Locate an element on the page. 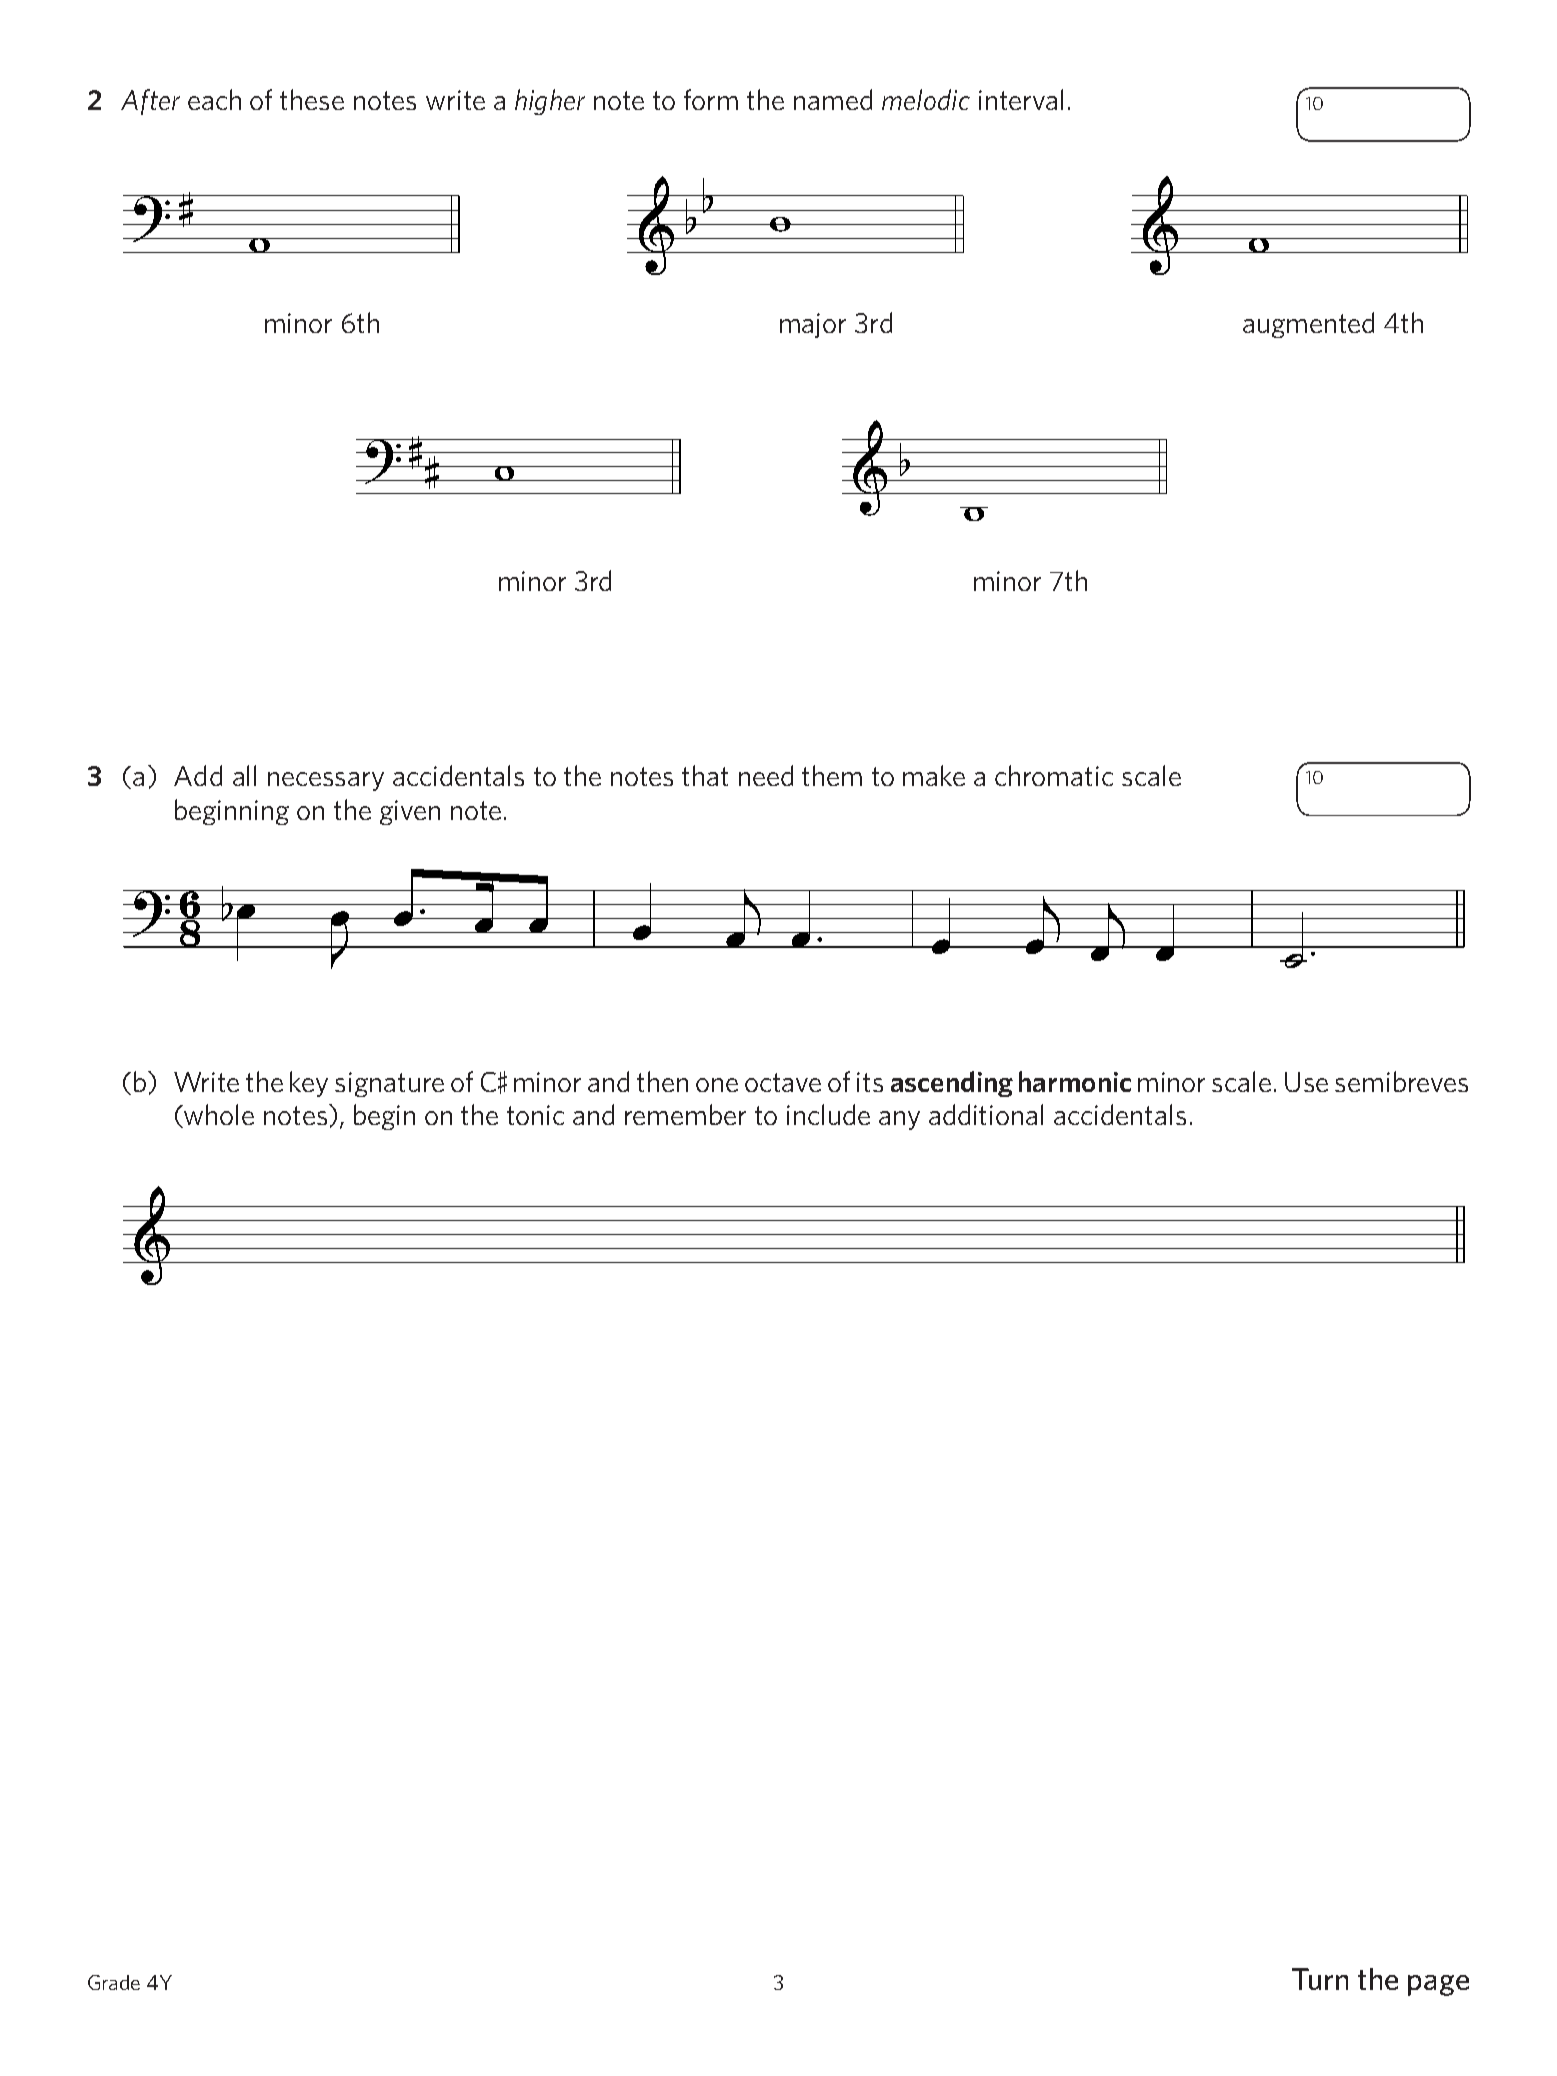  all is located at coordinates (244, 775).
